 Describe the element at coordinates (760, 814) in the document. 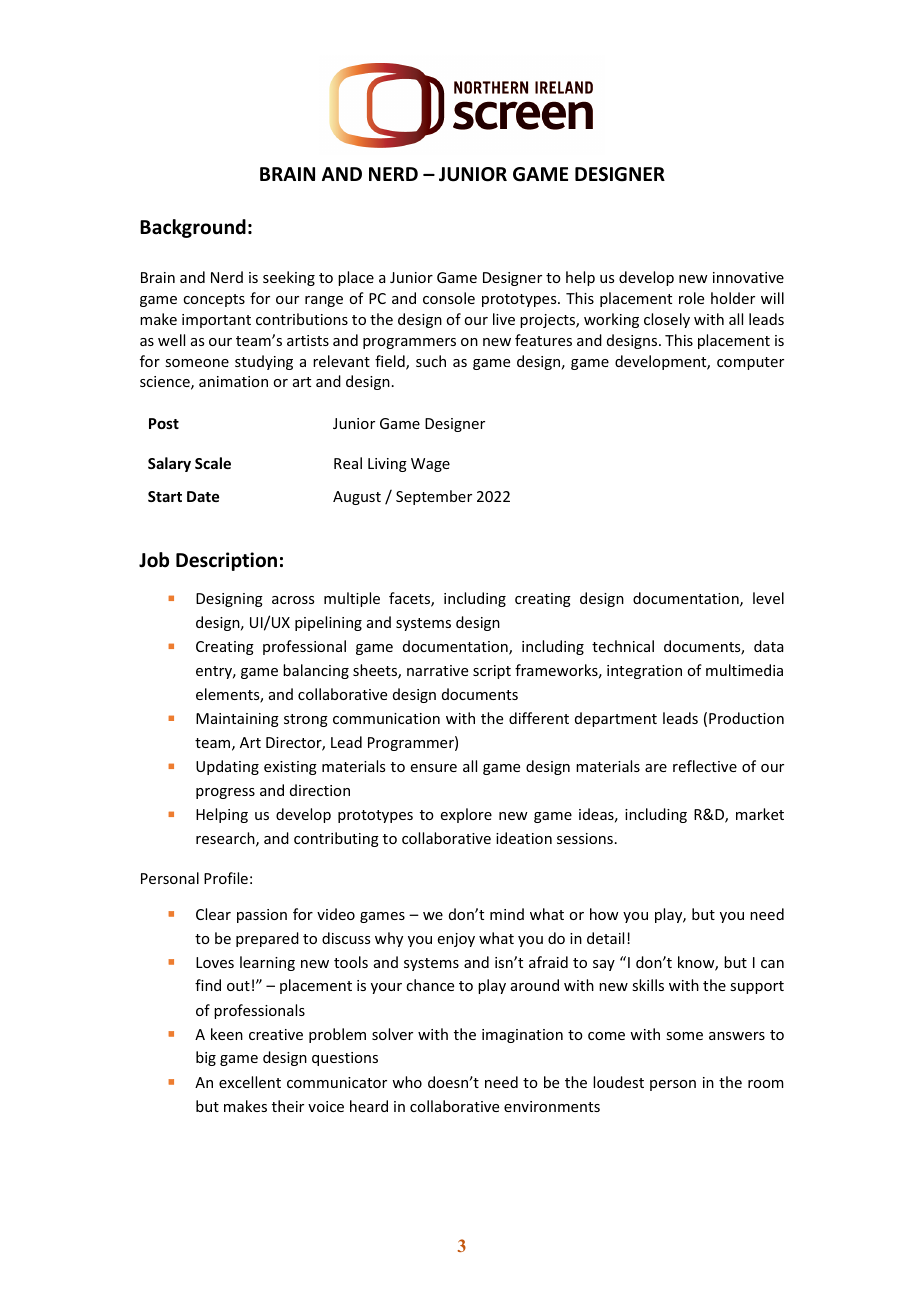

I see `market` at that location.
